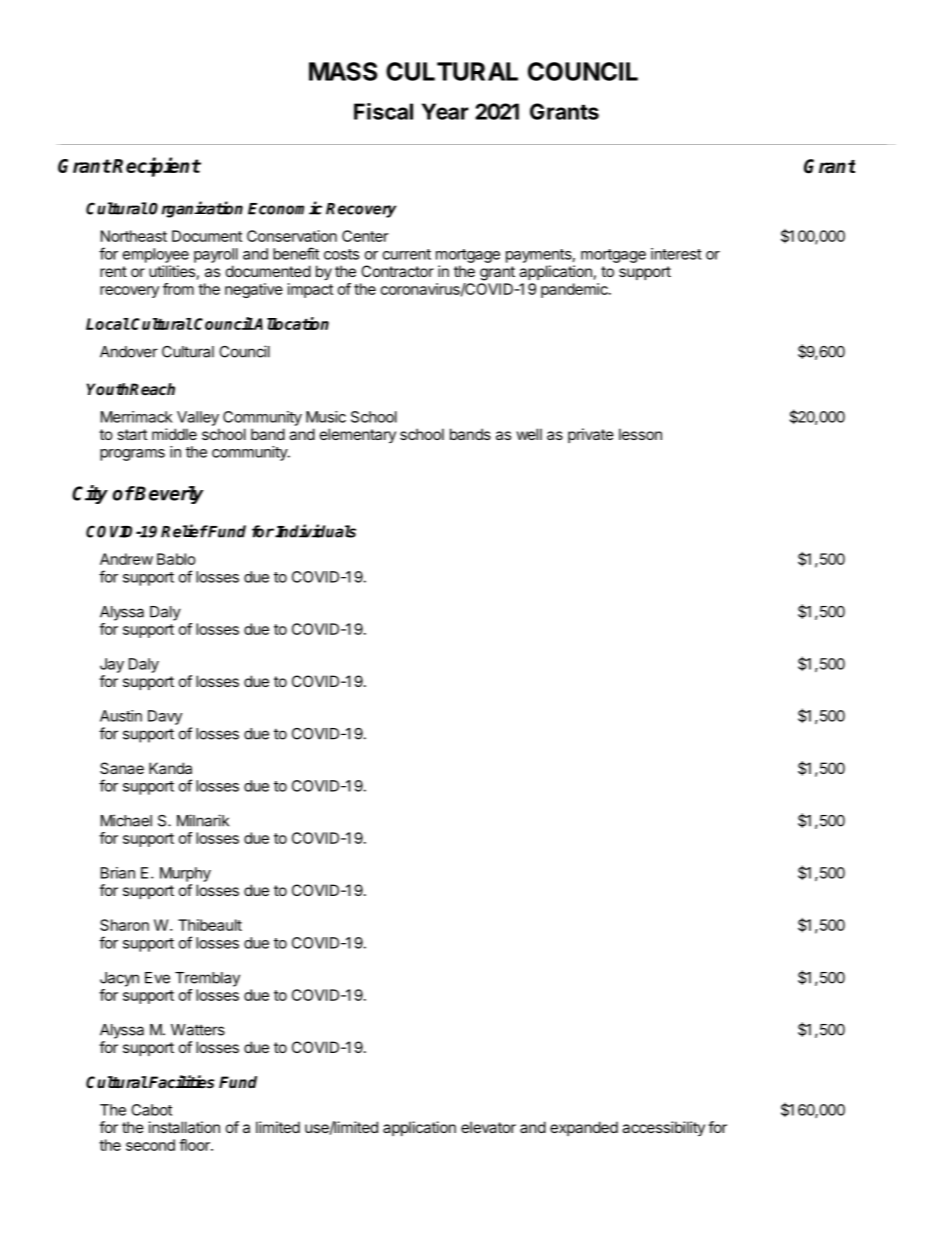 The width and height of the screenshot is (952, 1233). I want to click on Cabot, so click(151, 1110).
